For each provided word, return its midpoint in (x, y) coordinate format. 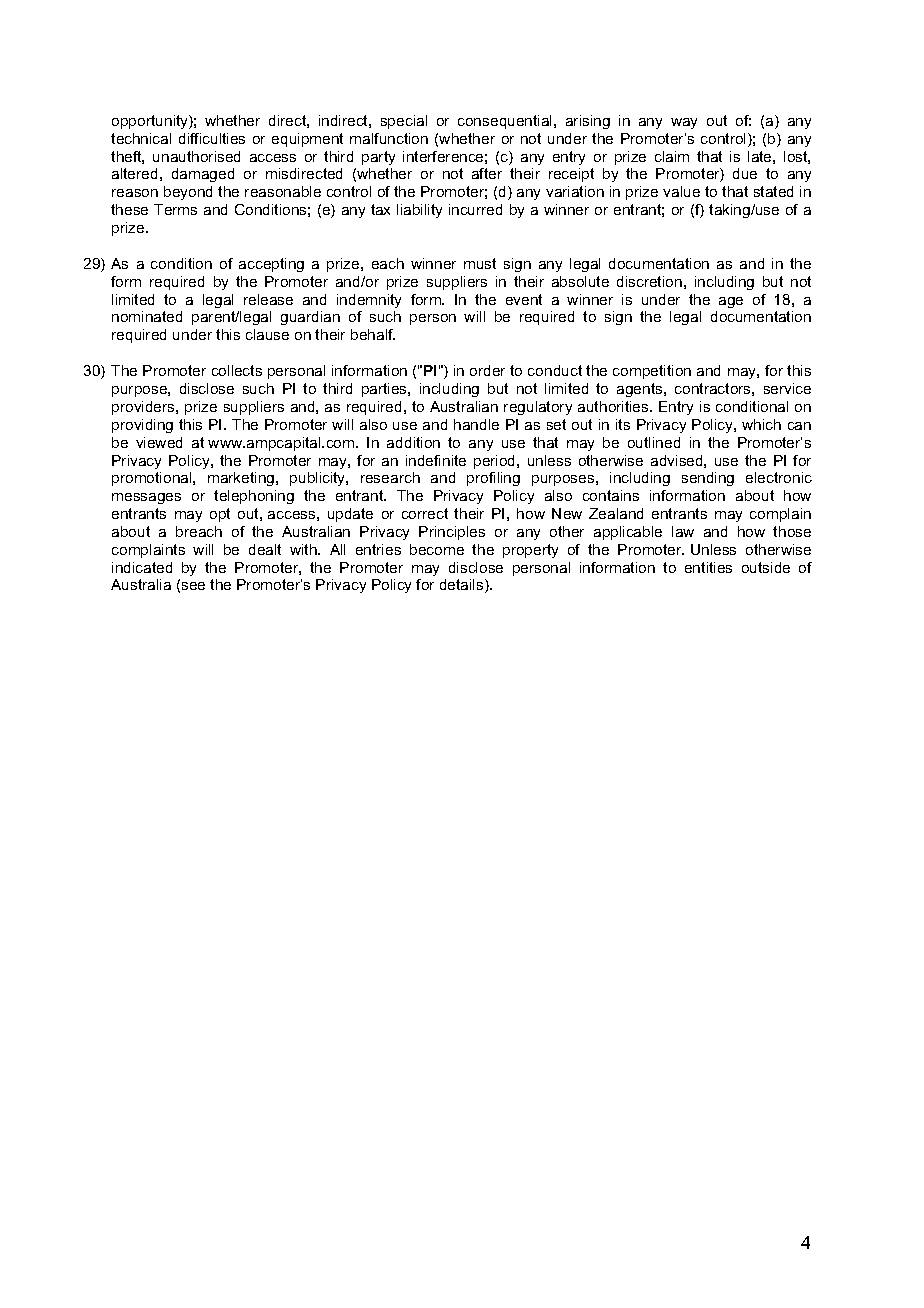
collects (237, 370)
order (487, 370)
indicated (142, 567)
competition (652, 372)
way (684, 123)
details (463, 586)
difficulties (212, 138)
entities (708, 567)
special (404, 122)
